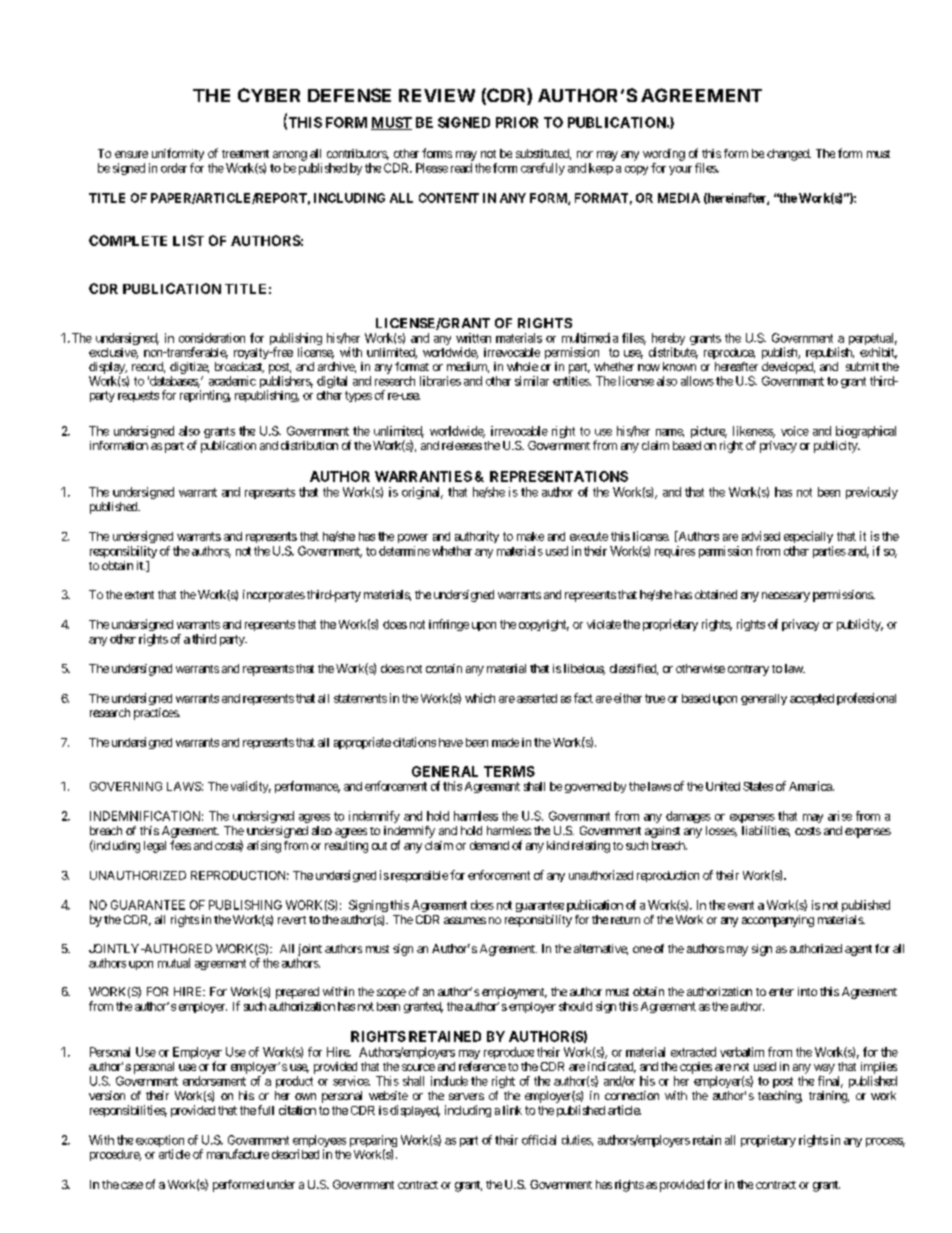 This document has width=952, height=1233. Describe the element at coordinates (449, 625) in the document. I see `infringe` at that location.
